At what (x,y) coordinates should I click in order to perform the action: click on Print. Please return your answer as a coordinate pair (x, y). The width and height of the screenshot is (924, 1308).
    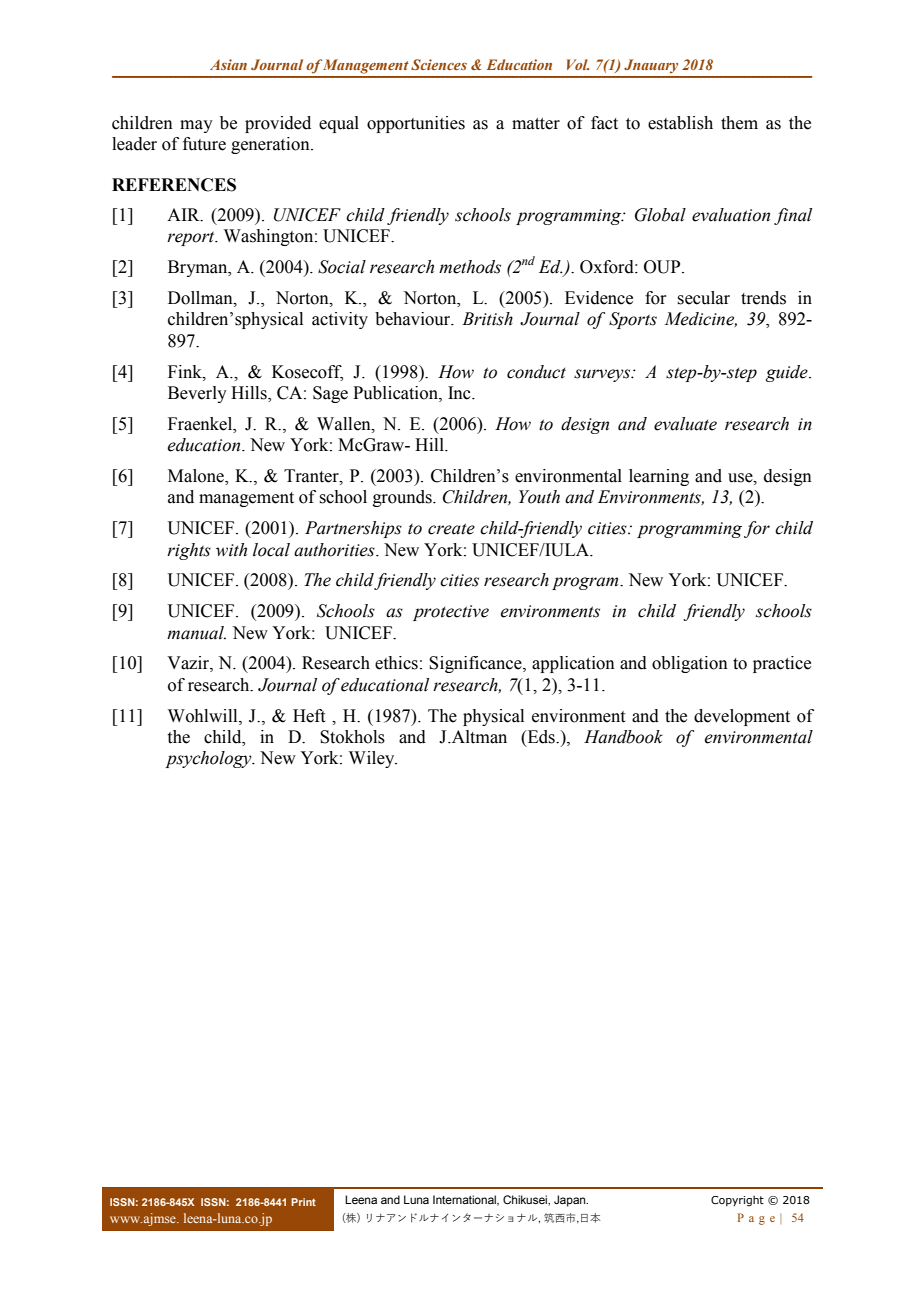
    Looking at the image, I should click on (303, 1202).
